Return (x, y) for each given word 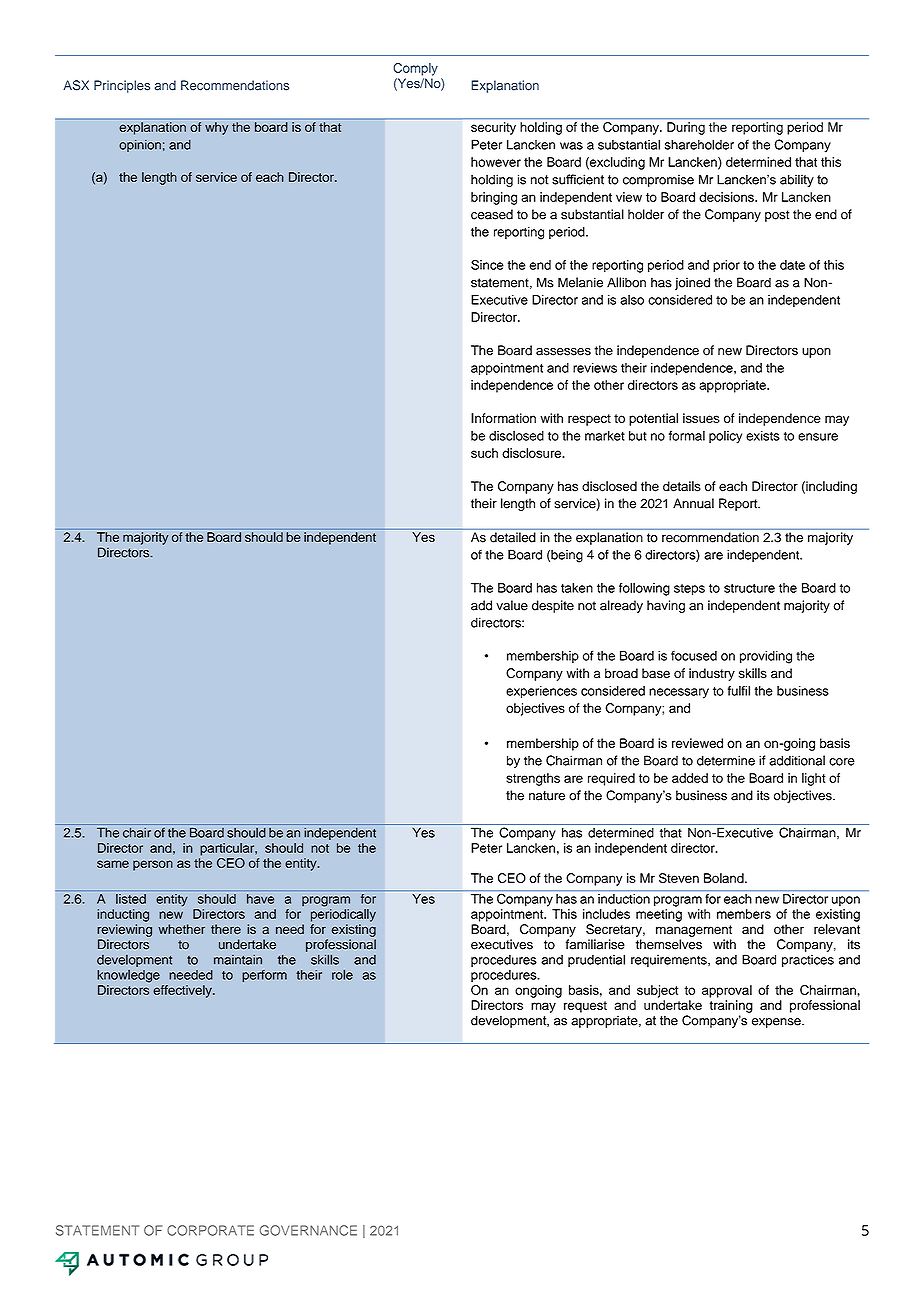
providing (766, 657)
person (153, 865)
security (493, 128)
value (512, 605)
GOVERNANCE (308, 1230)
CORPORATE (210, 1230)
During (686, 128)
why (216, 128)
